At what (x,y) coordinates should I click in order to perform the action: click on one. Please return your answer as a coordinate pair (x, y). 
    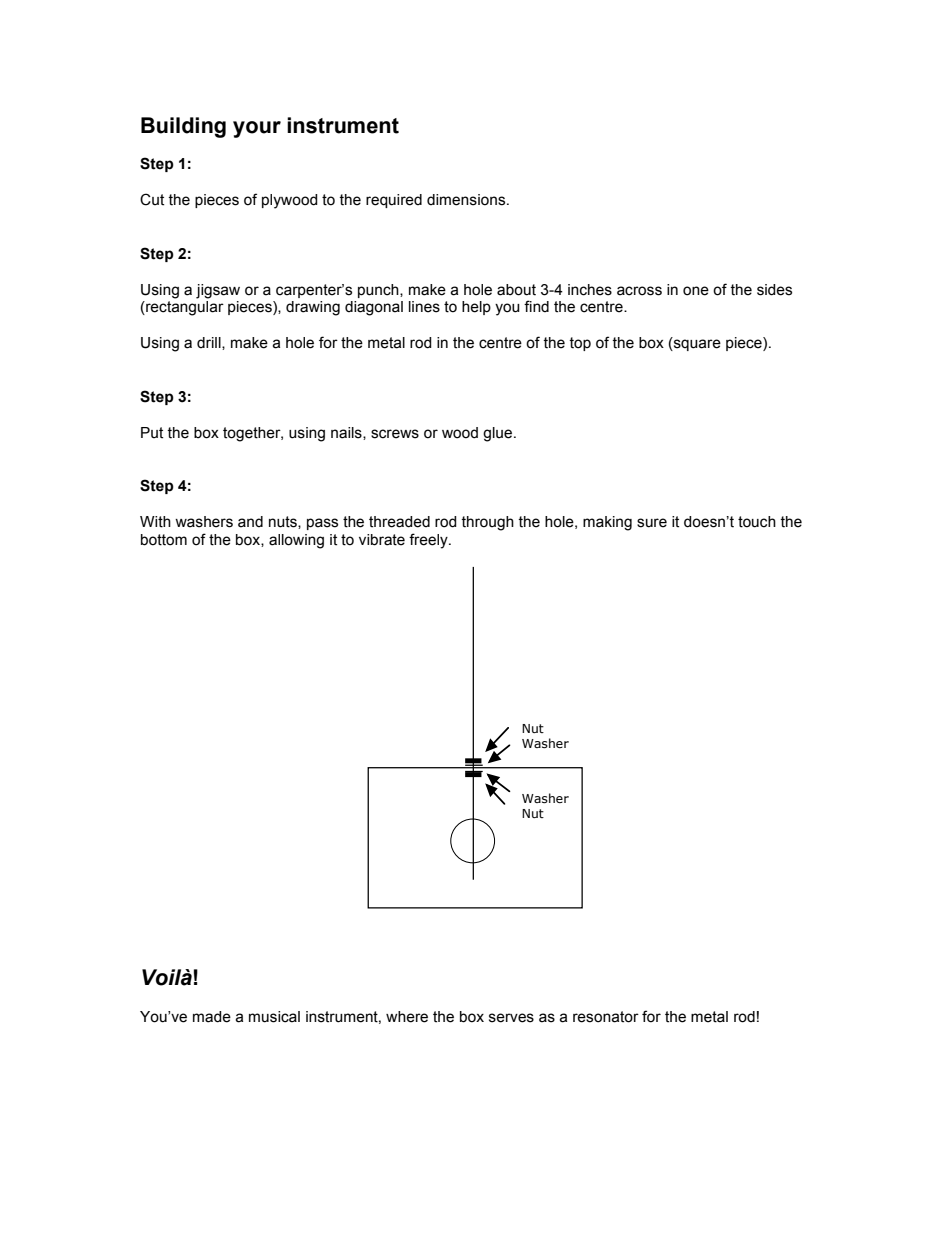
    Looking at the image, I should click on (696, 291).
